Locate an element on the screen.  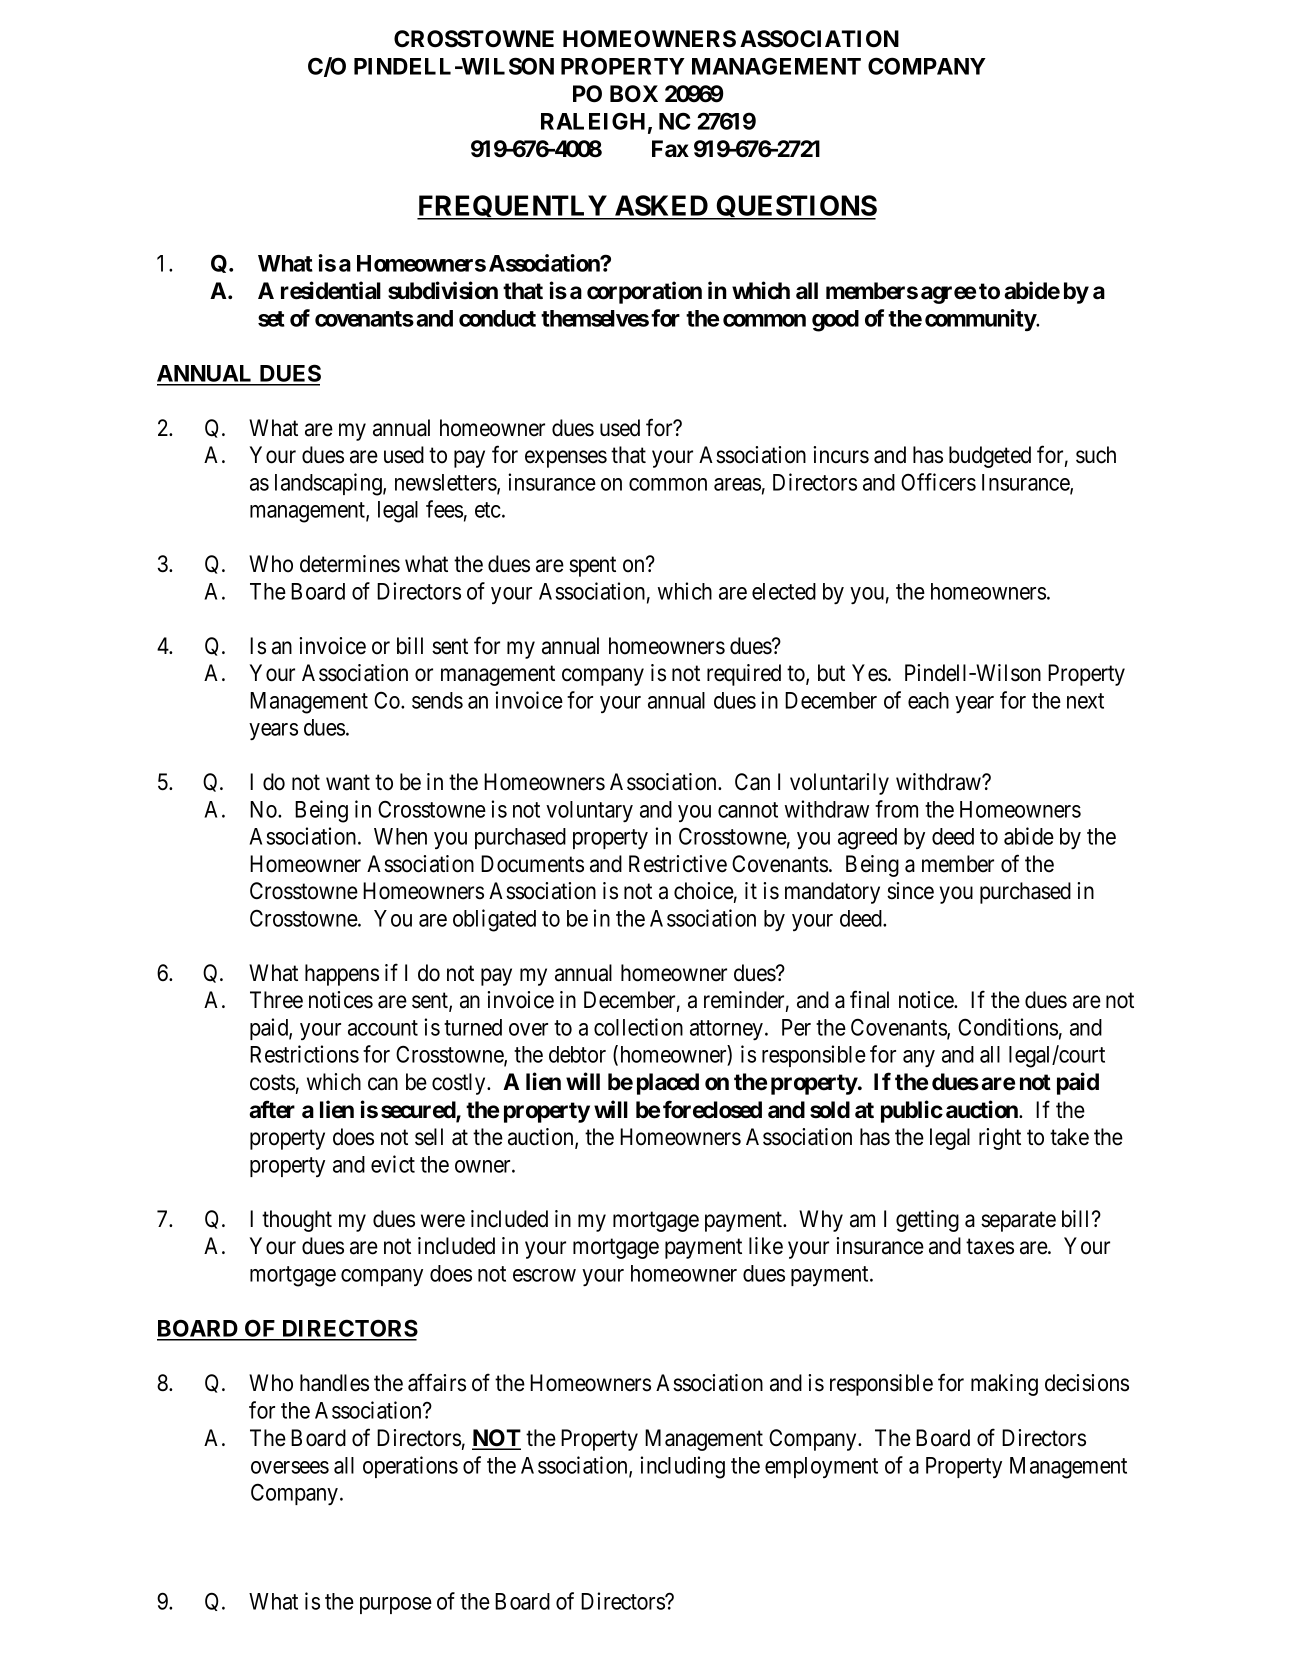
areas is located at coordinates (737, 484).
